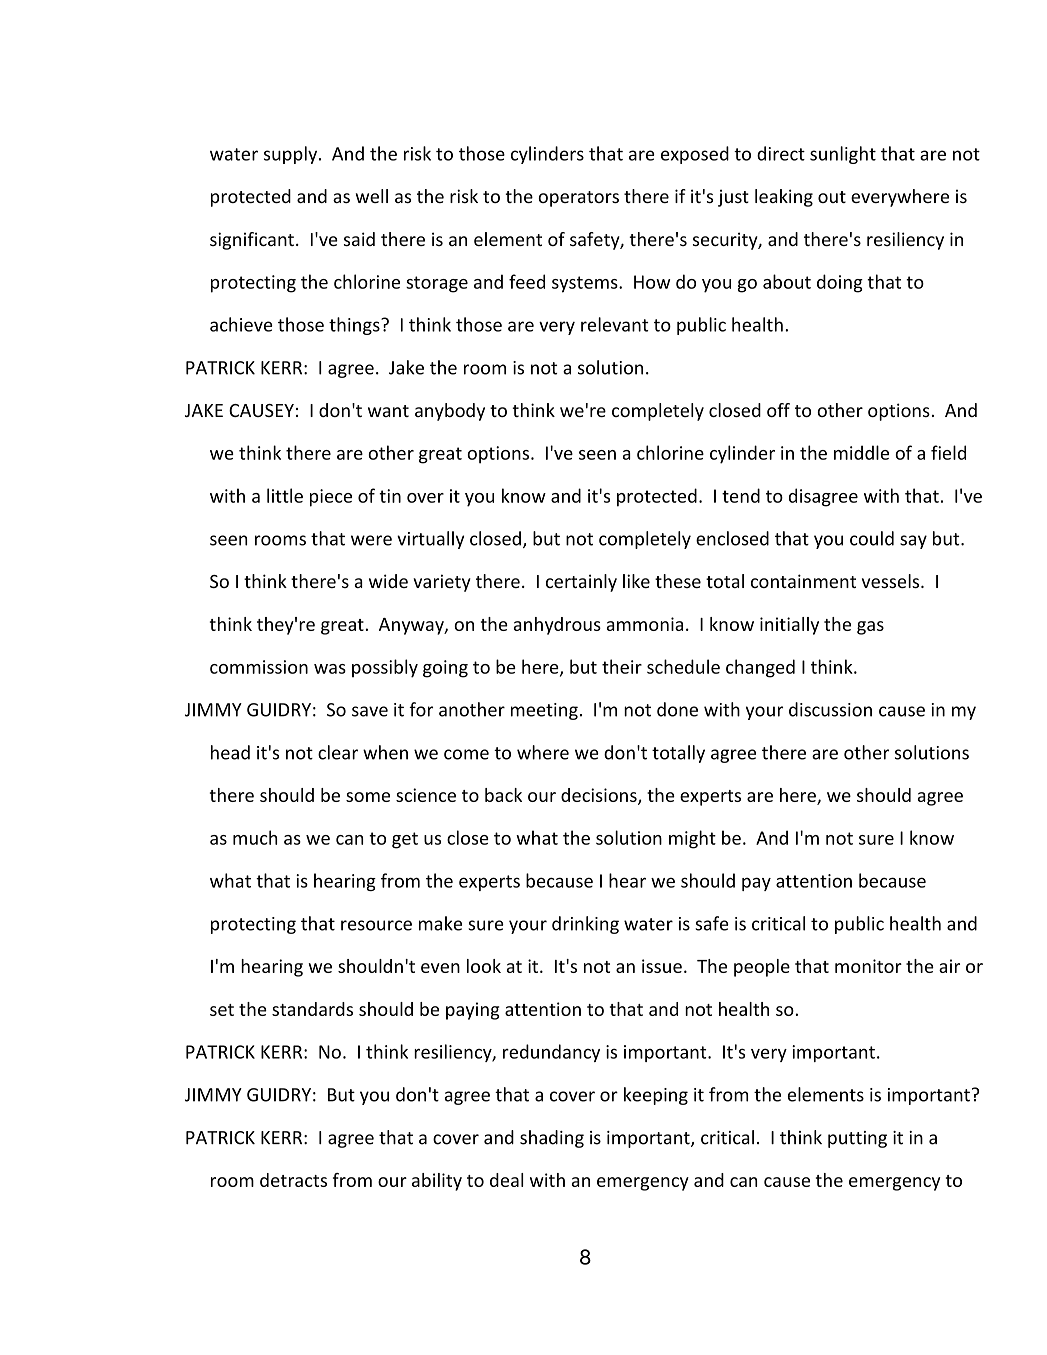 Image resolution: width=1047 pixels, height=1355 pixels. Describe the element at coordinates (330, 669) in the page. I see `was` at that location.
